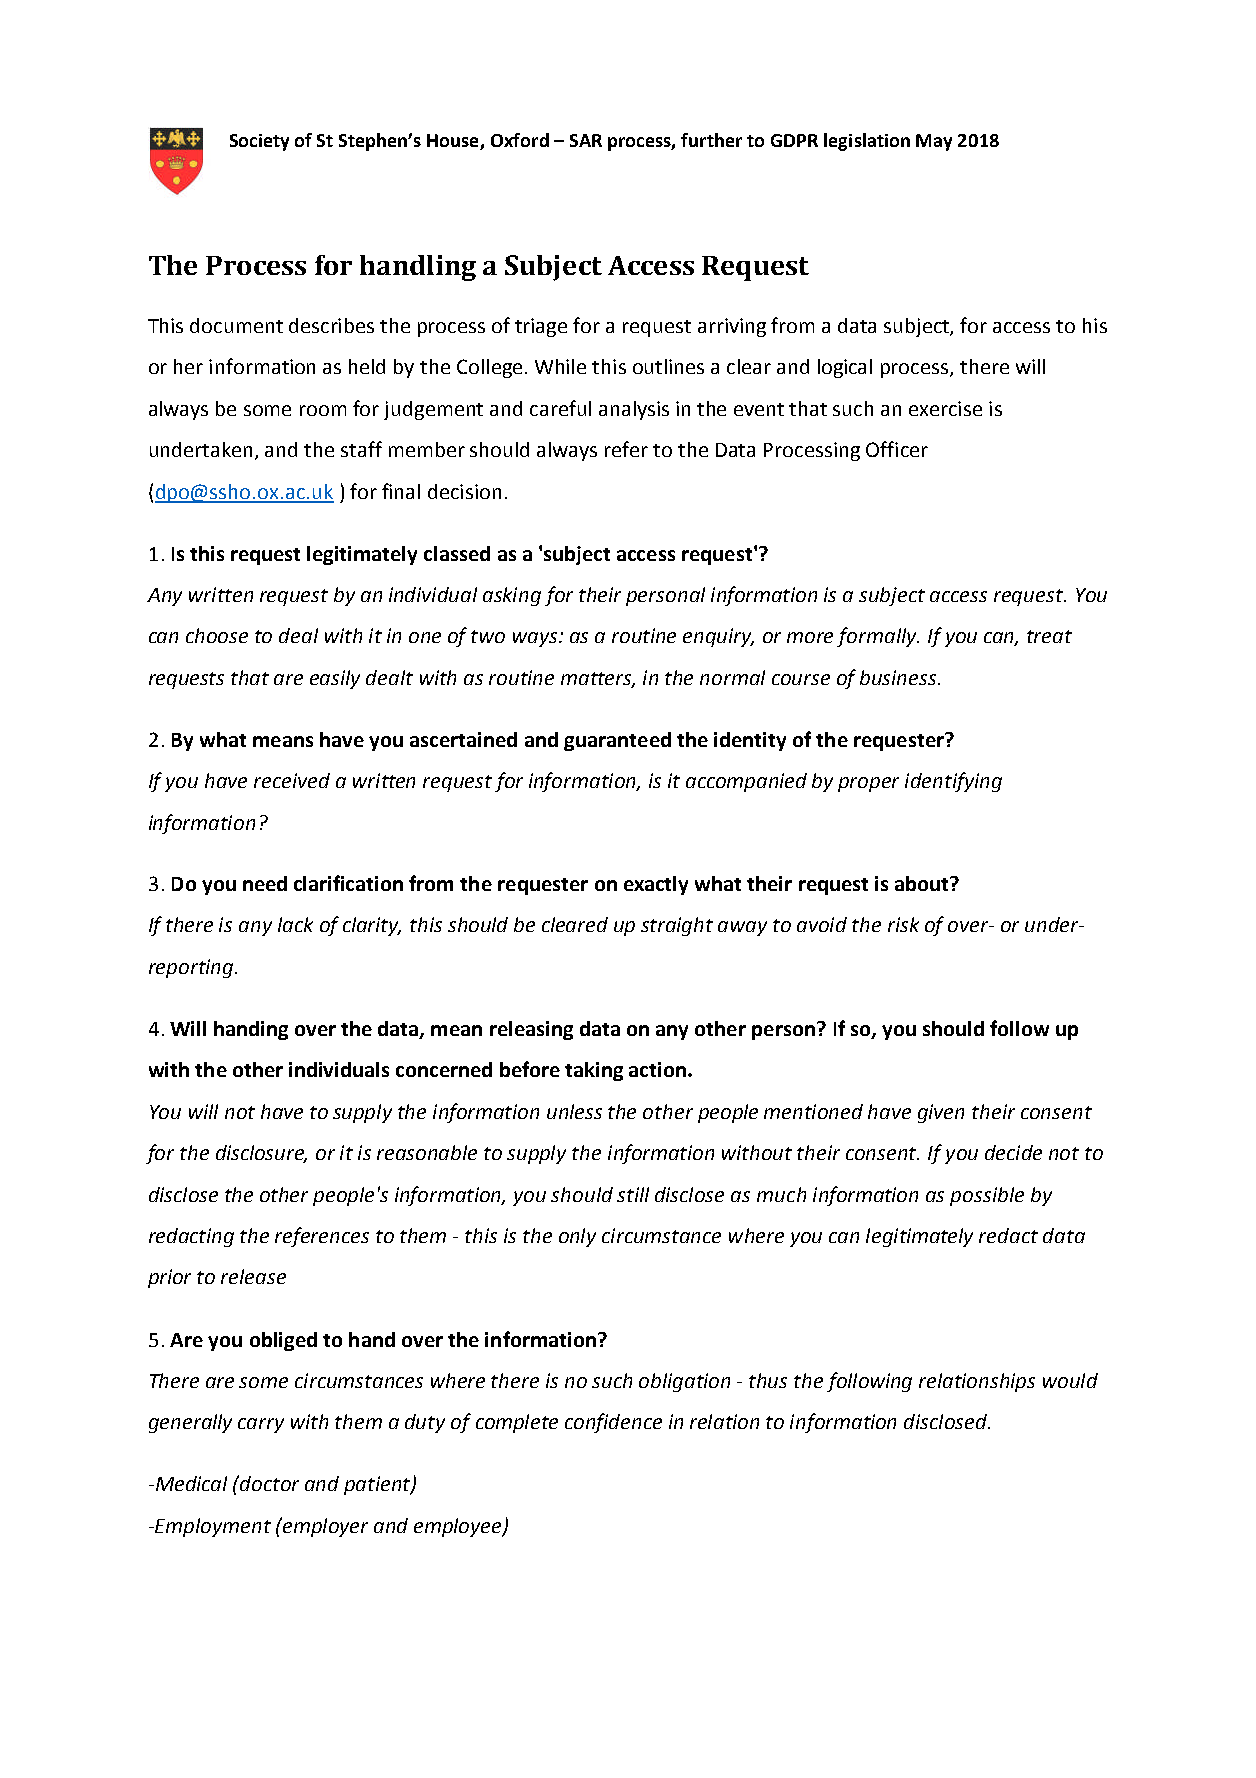  What do you see at coordinates (259, 142) in the page?
I see `Society` at bounding box center [259, 142].
